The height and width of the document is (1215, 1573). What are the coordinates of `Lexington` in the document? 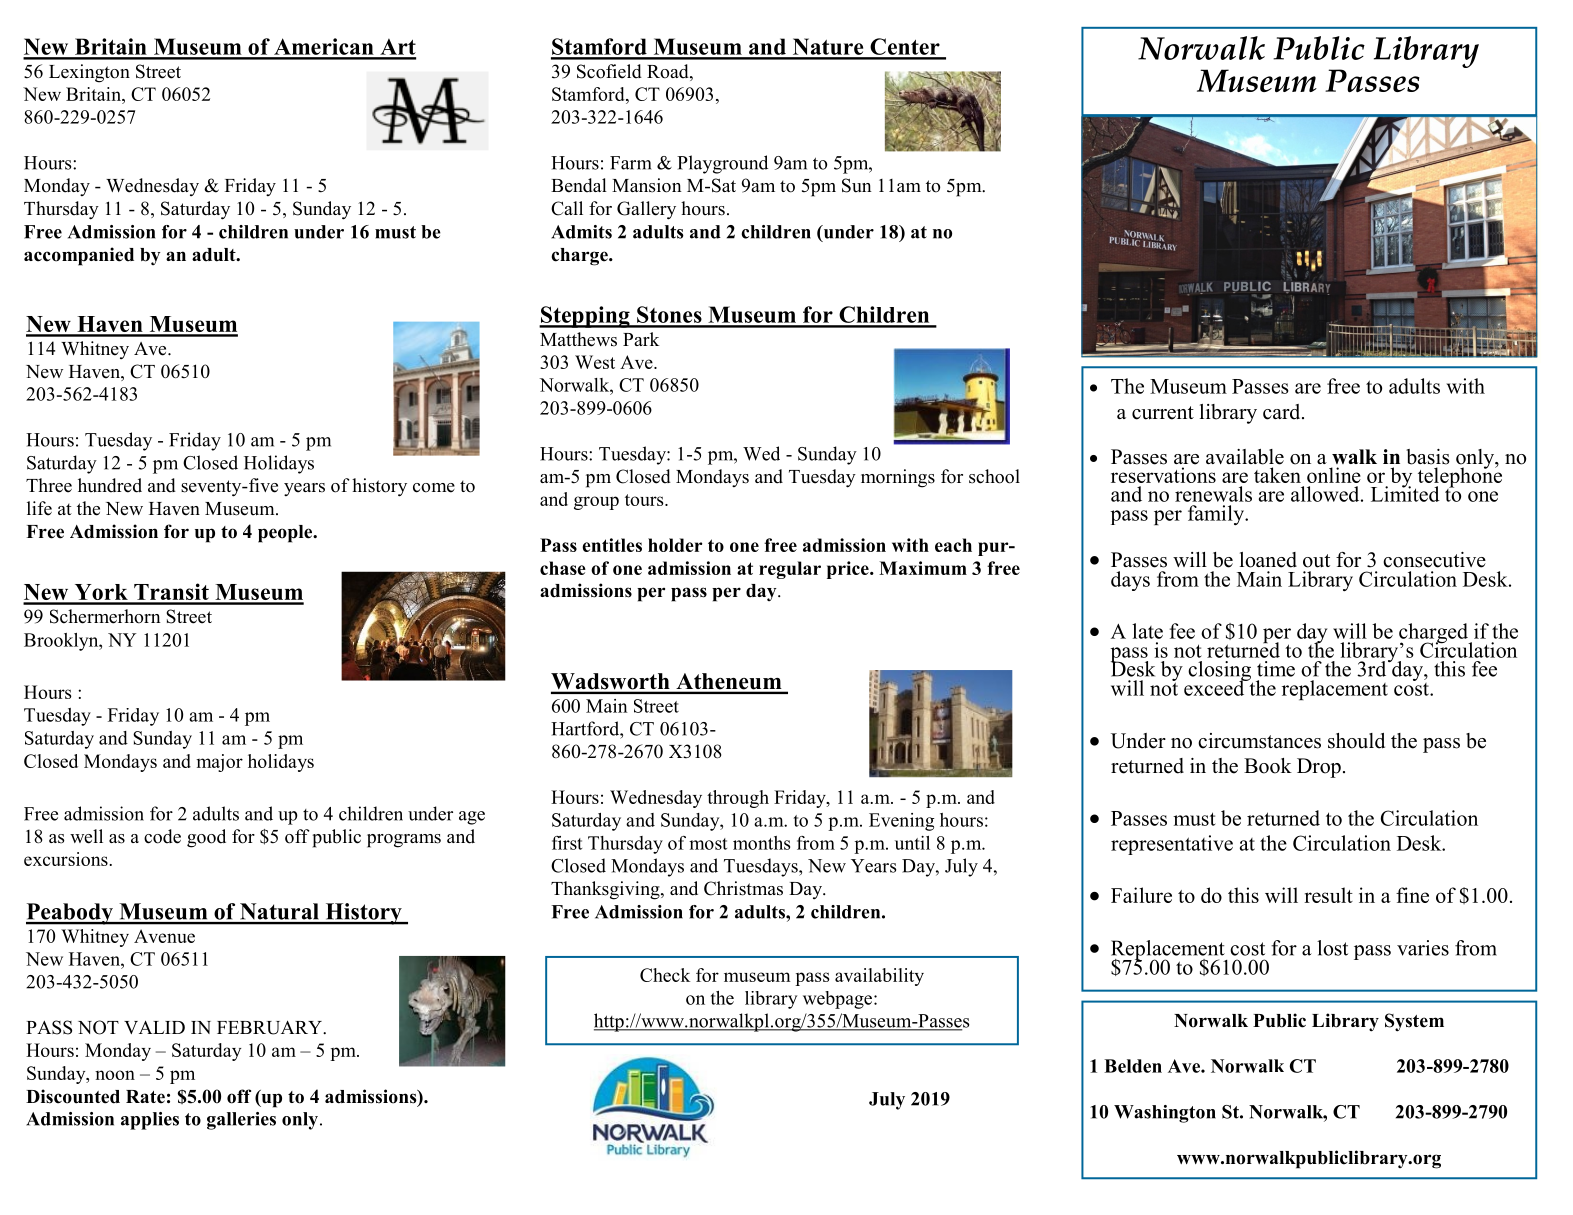 It's located at (89, 73).
